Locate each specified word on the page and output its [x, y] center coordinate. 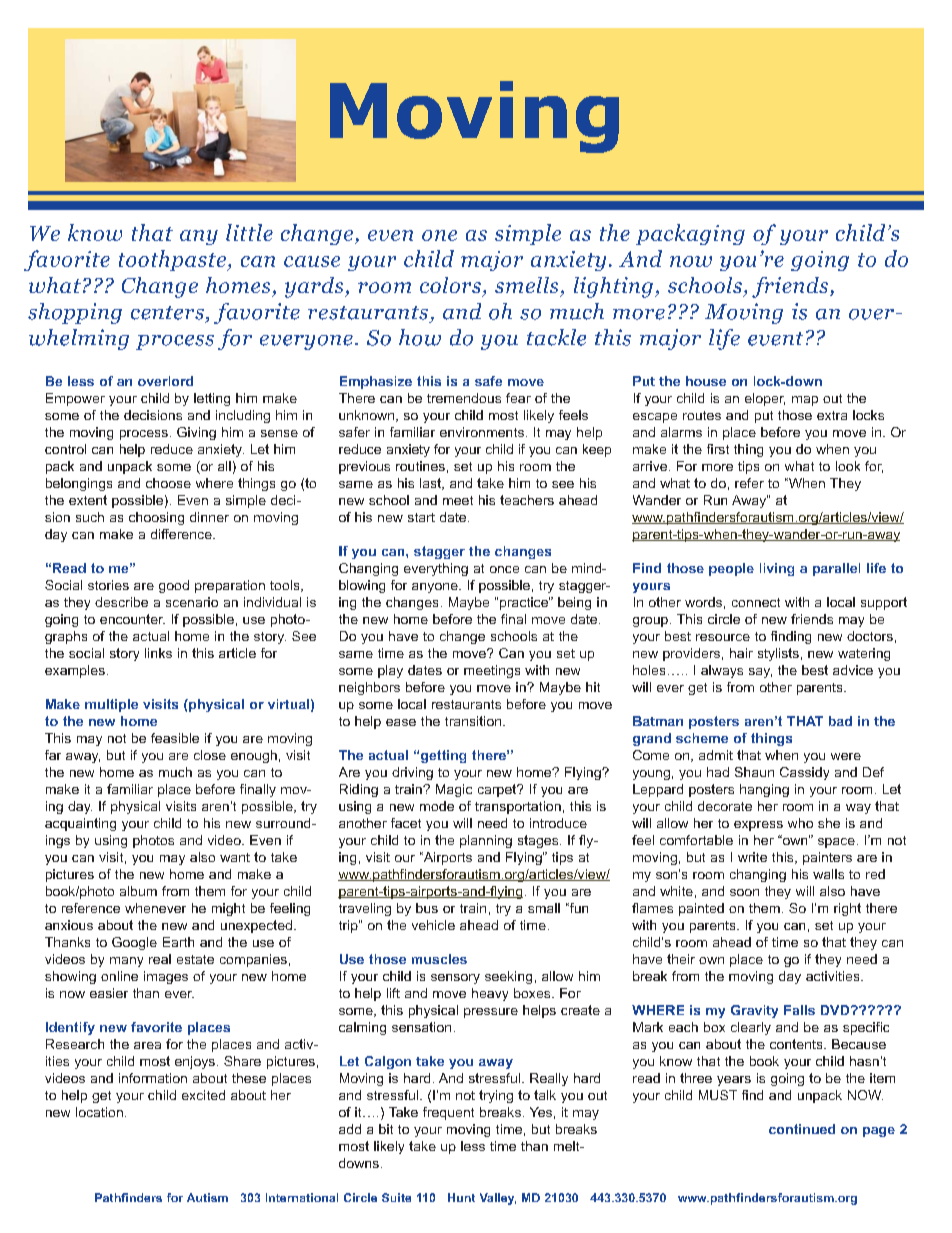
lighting [615, 287]
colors [450, 285]
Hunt [461, 1197]
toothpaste [173, 260]
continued [802, 1129]
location [99, 1112]
